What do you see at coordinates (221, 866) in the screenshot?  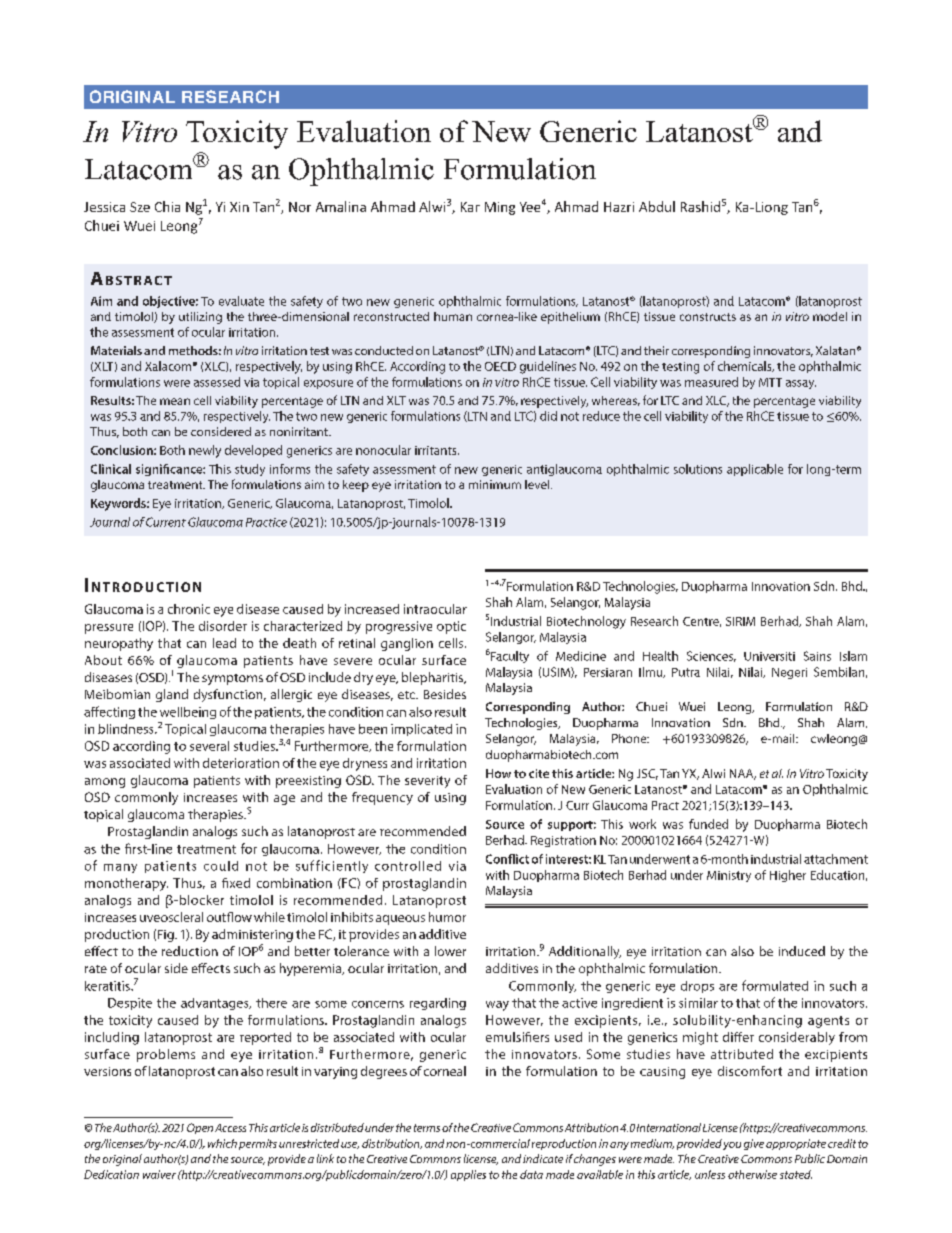 I see `could` at bounding box center [221, 866].
